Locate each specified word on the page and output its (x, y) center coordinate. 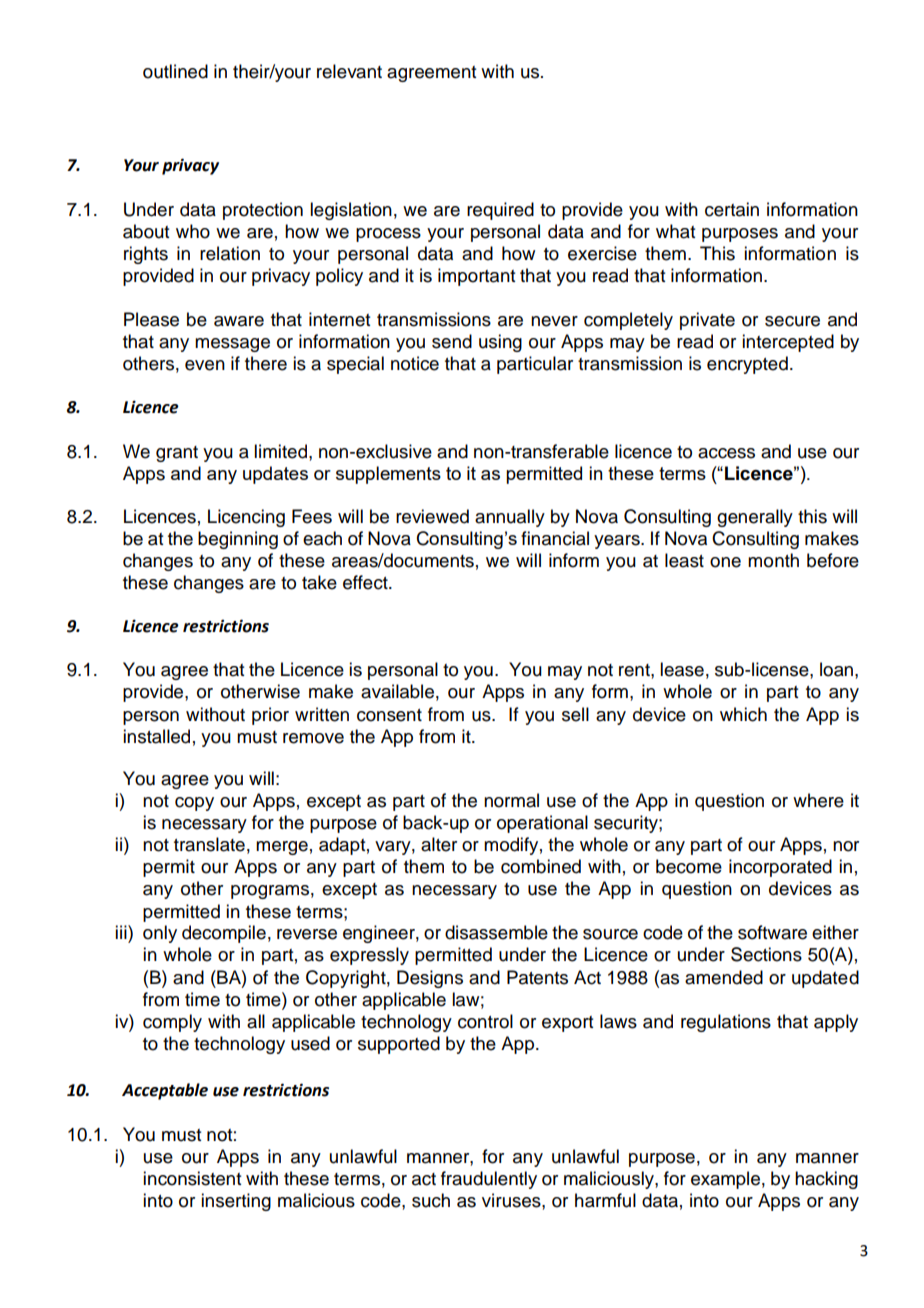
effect (366, 582)
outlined (175, 71)
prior (270, 716)
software (772, 932)
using (500, 343)
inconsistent (192, 1178)
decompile (224, 934)
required (500, 211)
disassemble (496, 932)
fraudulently (489, 1180)
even (205, 365)
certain (732, 209)
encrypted (747, 365)
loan (836, 669)
